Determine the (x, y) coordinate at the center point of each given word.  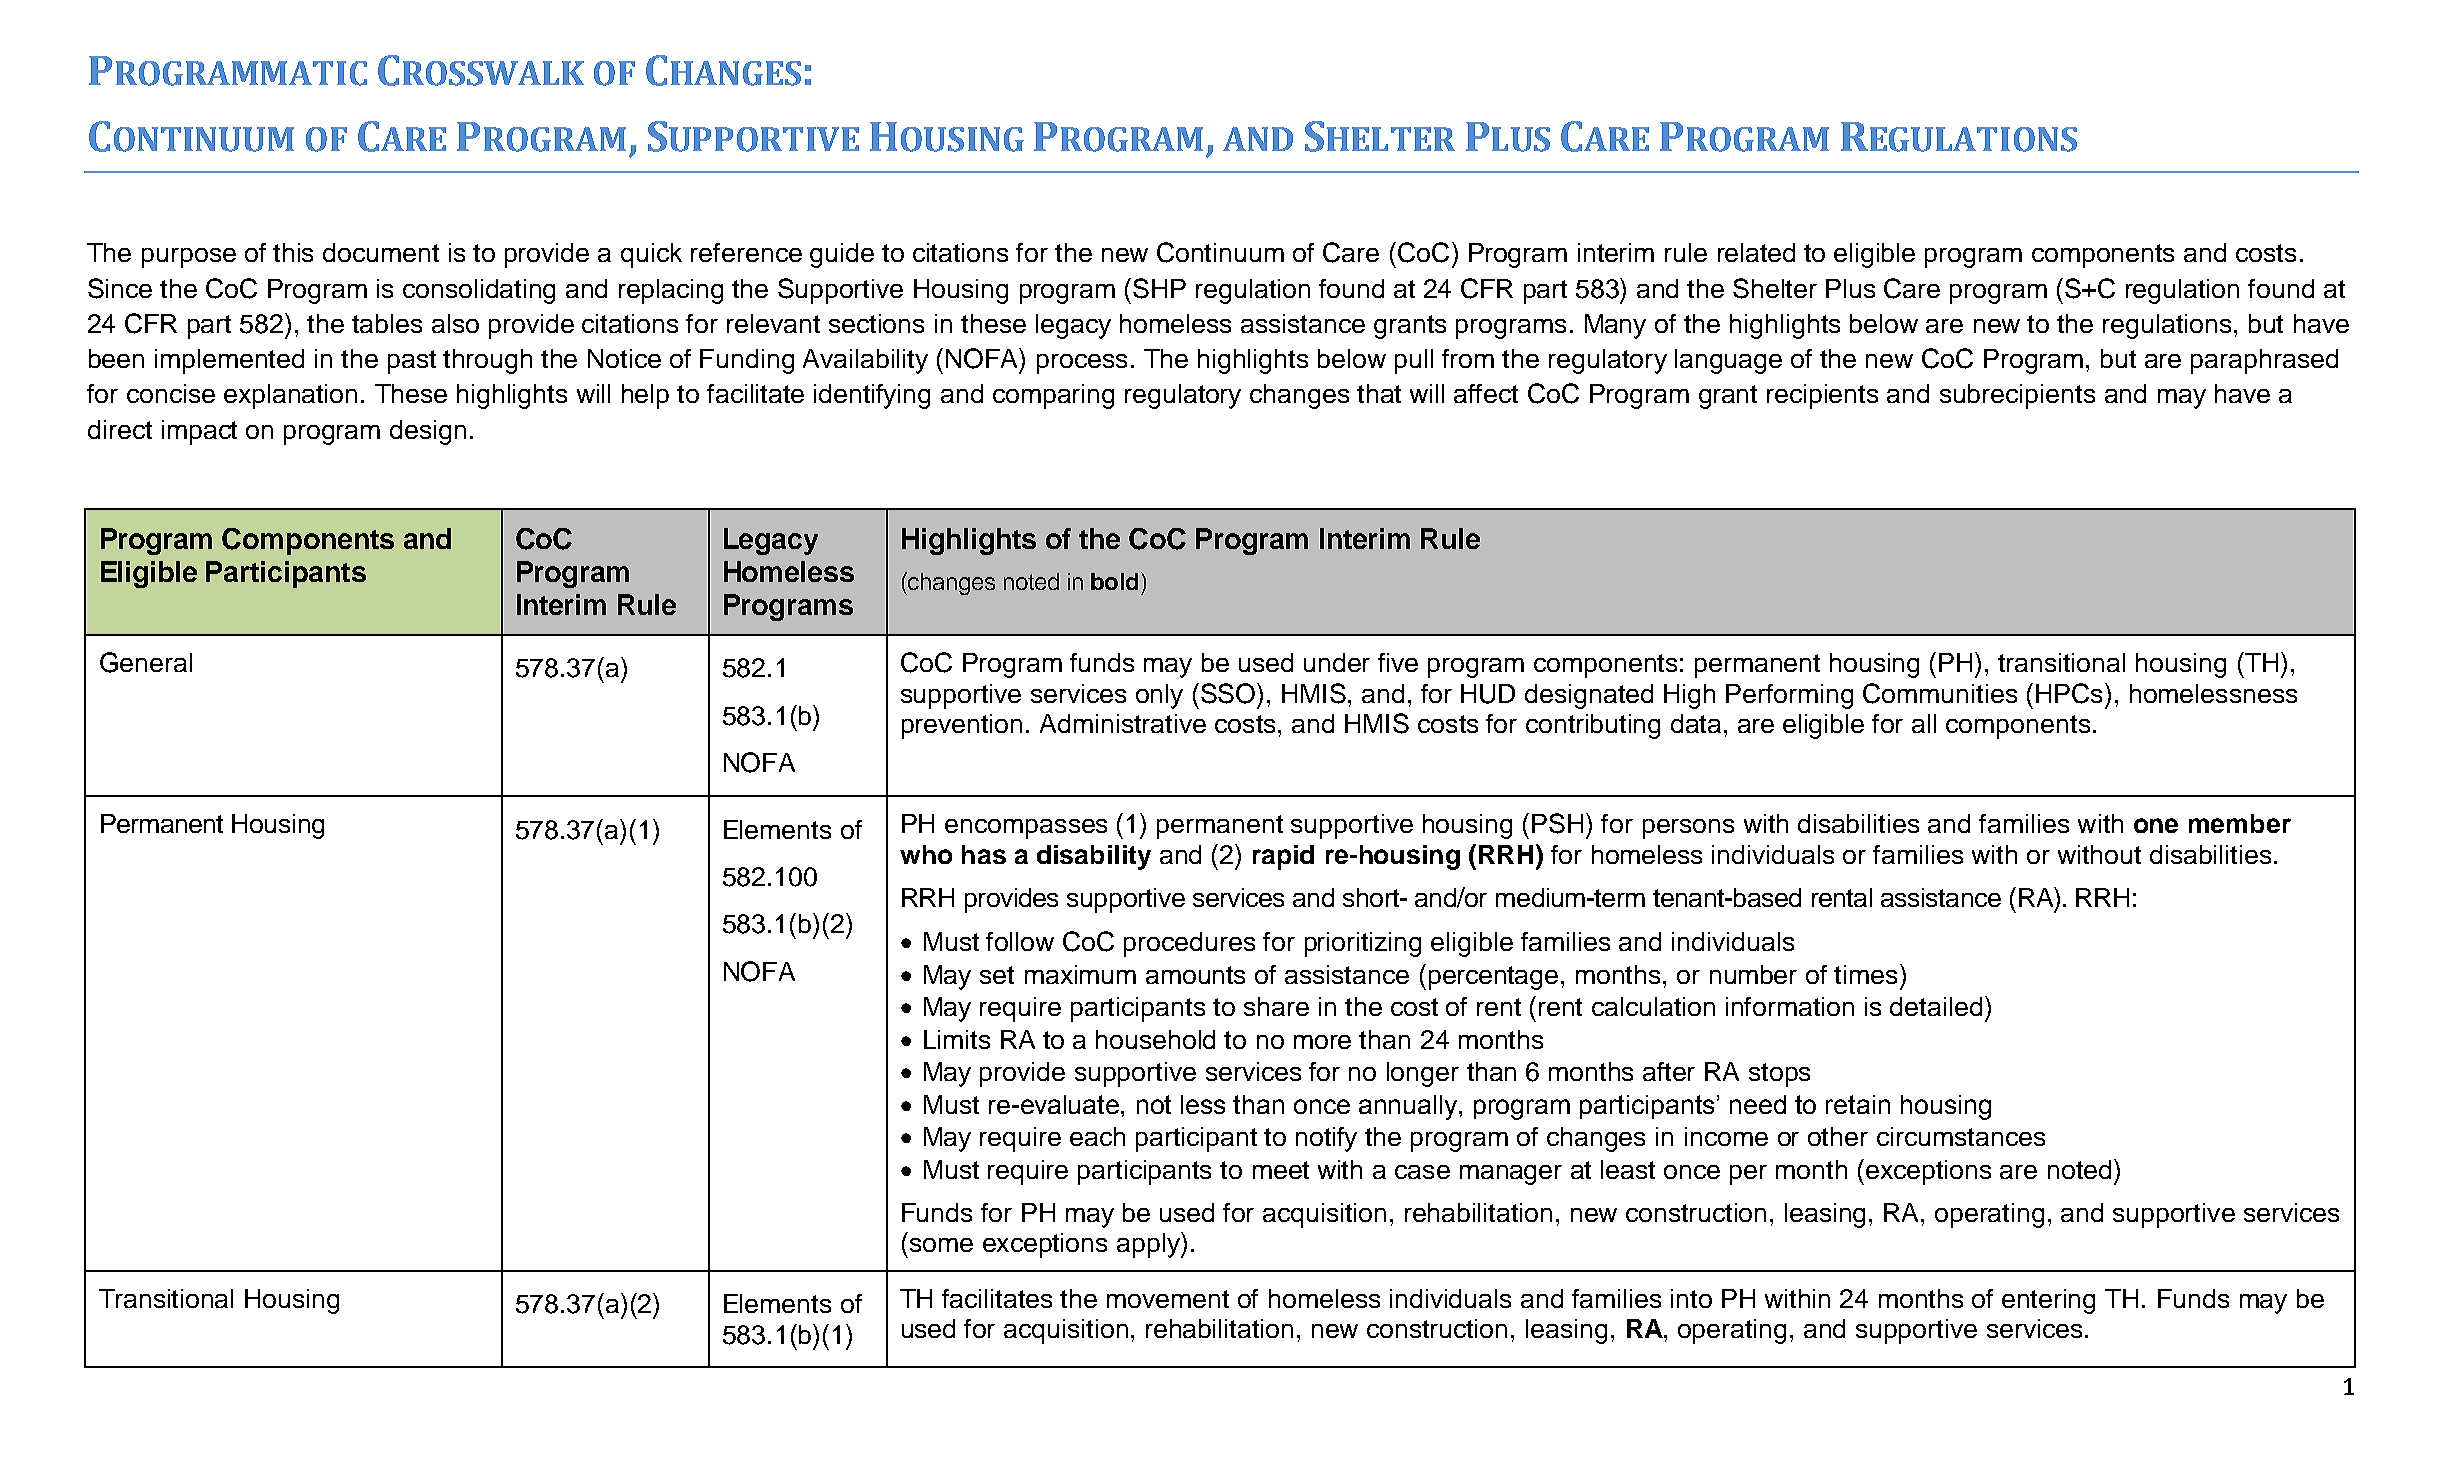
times (1865, 974)
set (997, 975)
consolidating (479, 291)
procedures (1189, 944)
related (1756, 252)
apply (1149, 1245)
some (941, 1245)
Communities (1940, 693)
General (146, 662)
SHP (1159, 288)
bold (1114, 581)
